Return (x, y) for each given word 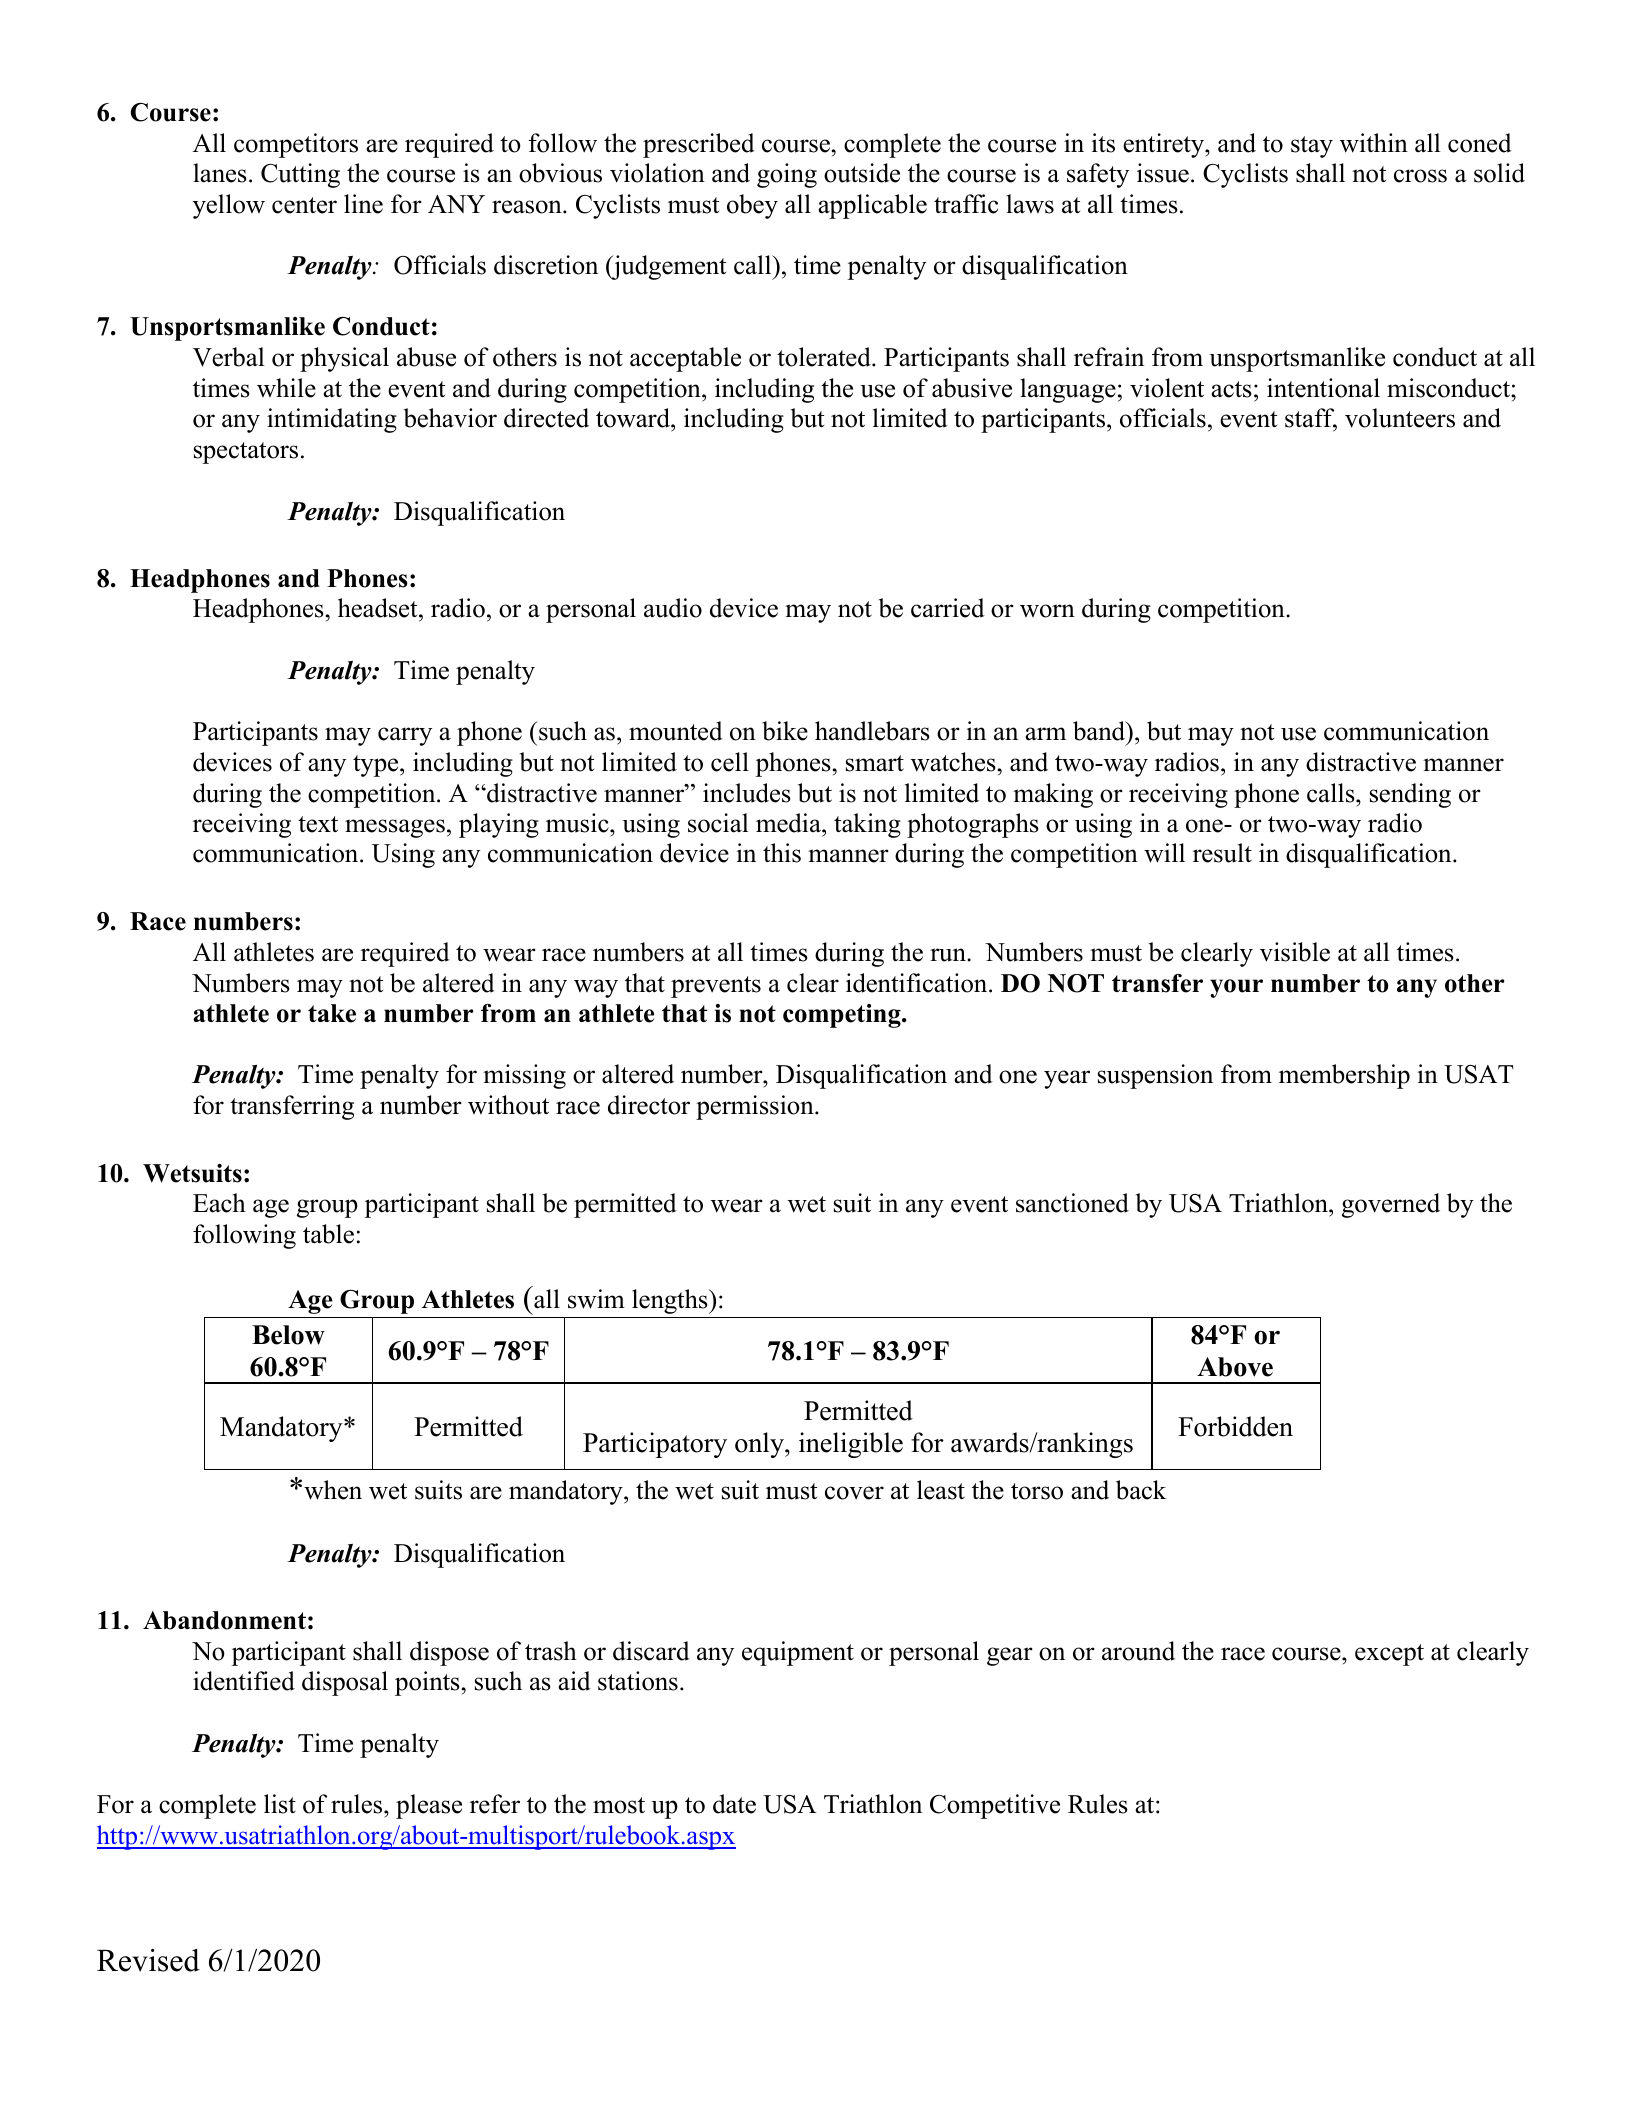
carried (948, 608)
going (787, 175)
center (304, 205)
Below (288, 1335)
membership (1344, 1076)
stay (1312, 147)
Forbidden (1235, 1426)
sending (1410, 795)
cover (854, 1493)
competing (843, 1016)
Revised (148, 1960)
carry (405, 736)
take (332, 1013)
